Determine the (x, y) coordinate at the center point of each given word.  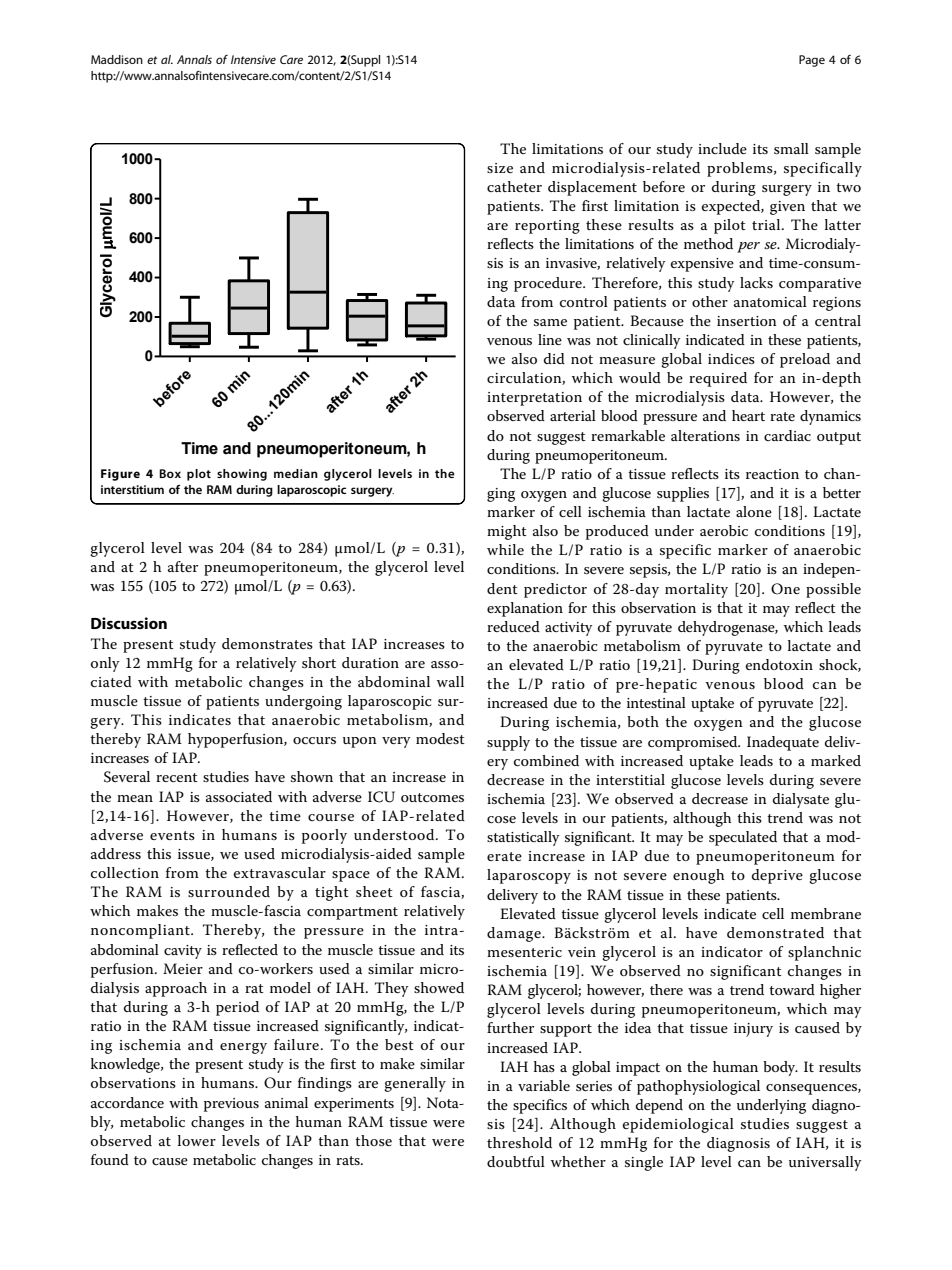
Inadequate (783, 743)
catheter (514, 186)
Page (812, 61)
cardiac (787, 435)
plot (199, 475)
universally (825, 1163)
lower (197, 1140)
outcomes (432, 797)
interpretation (534, 399)
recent (177, 777)
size (500, 168)
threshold (519, 1142)
